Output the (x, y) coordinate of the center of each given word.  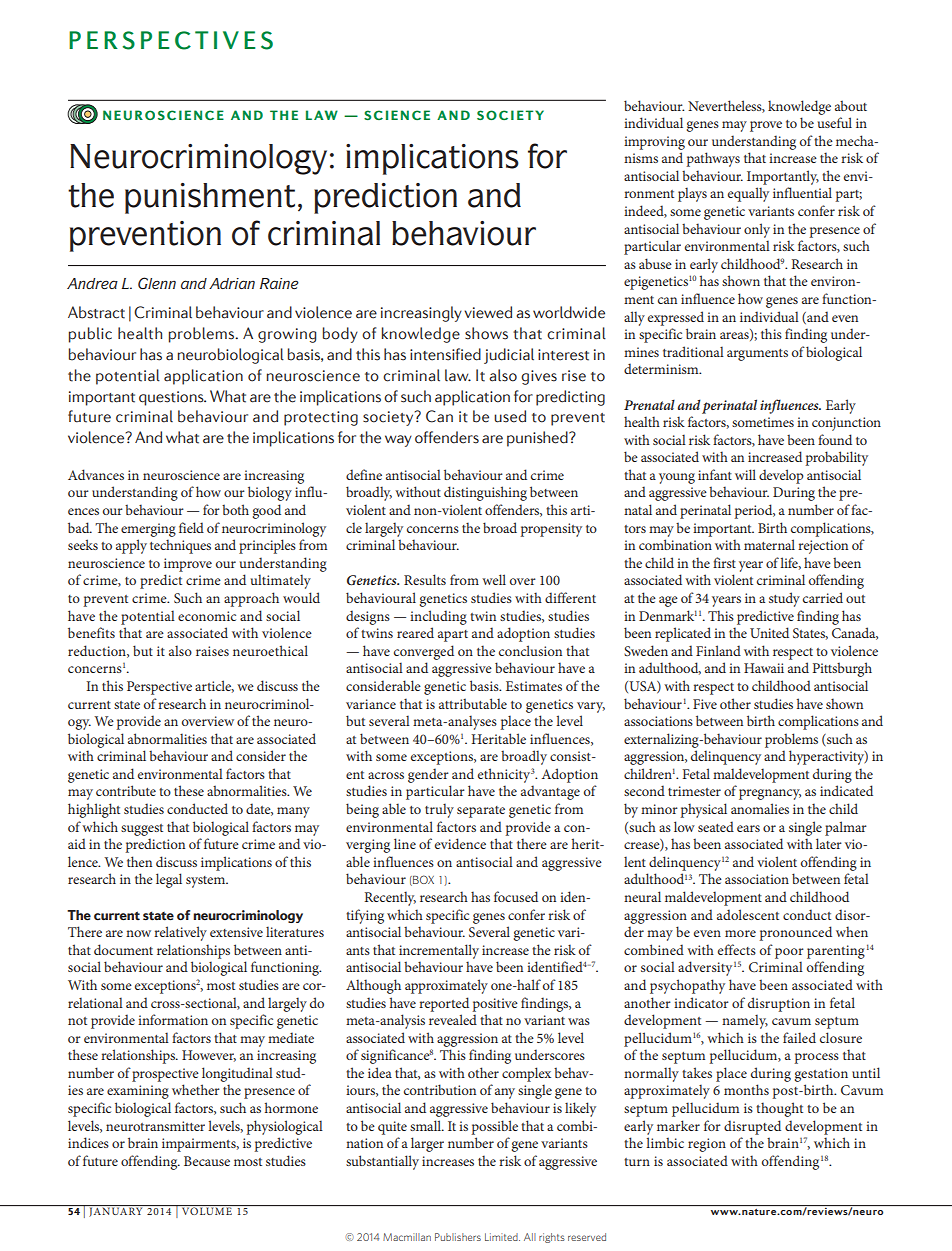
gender (428, 775)
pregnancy (770, 794)
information (173, 1019)
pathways (713, 159)
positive (495, 1005)
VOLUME (207, 1211)
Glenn (157, 283)
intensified (445, 354)
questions (172, 398)
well (494, 579)
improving (654, 143)
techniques (180, 546)
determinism (662, 368)
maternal (769, 544)
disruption (779, 1004)
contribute (126, 790)
